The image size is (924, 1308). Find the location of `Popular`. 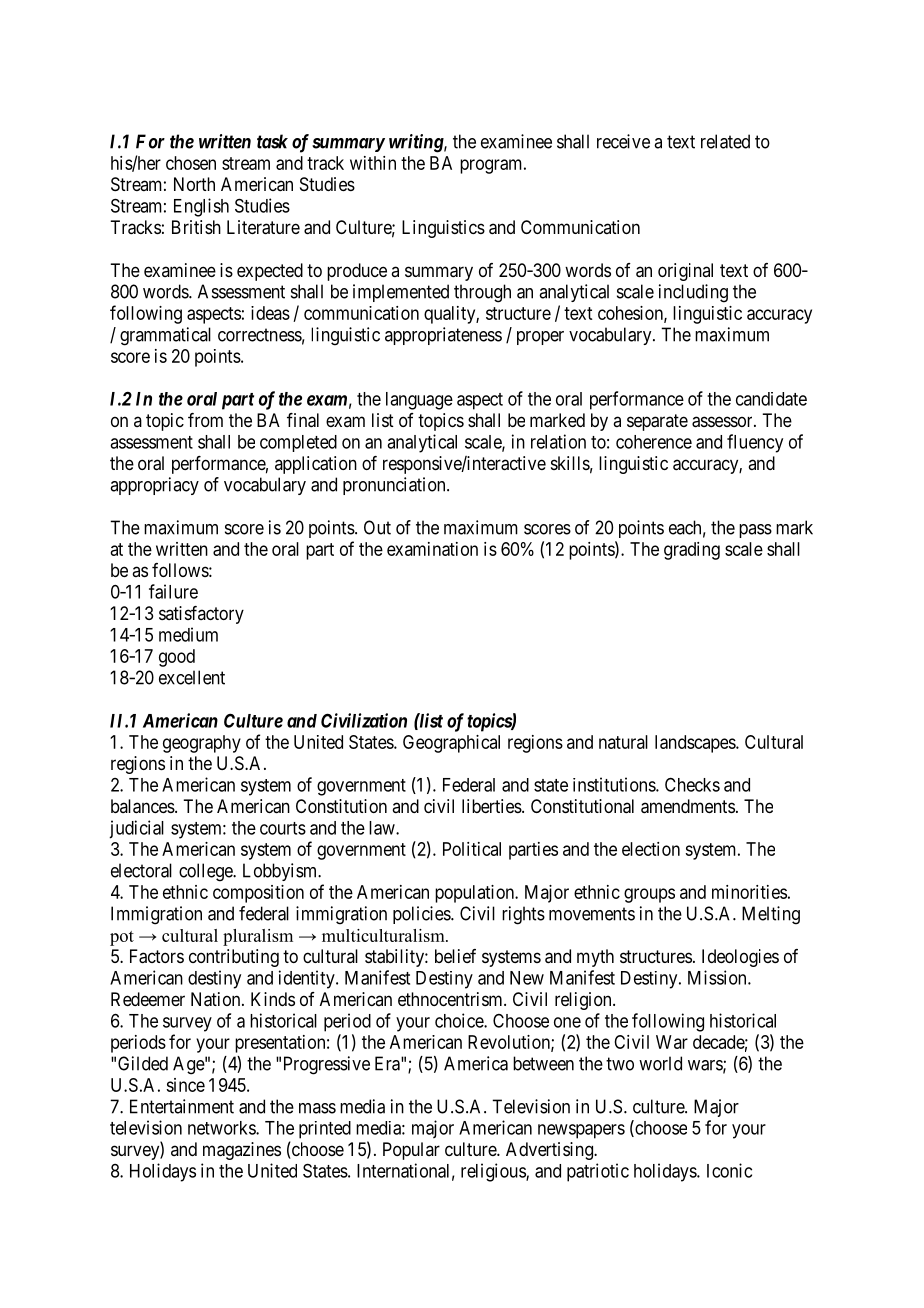

Popular is located at coordinates (411, 1151).
